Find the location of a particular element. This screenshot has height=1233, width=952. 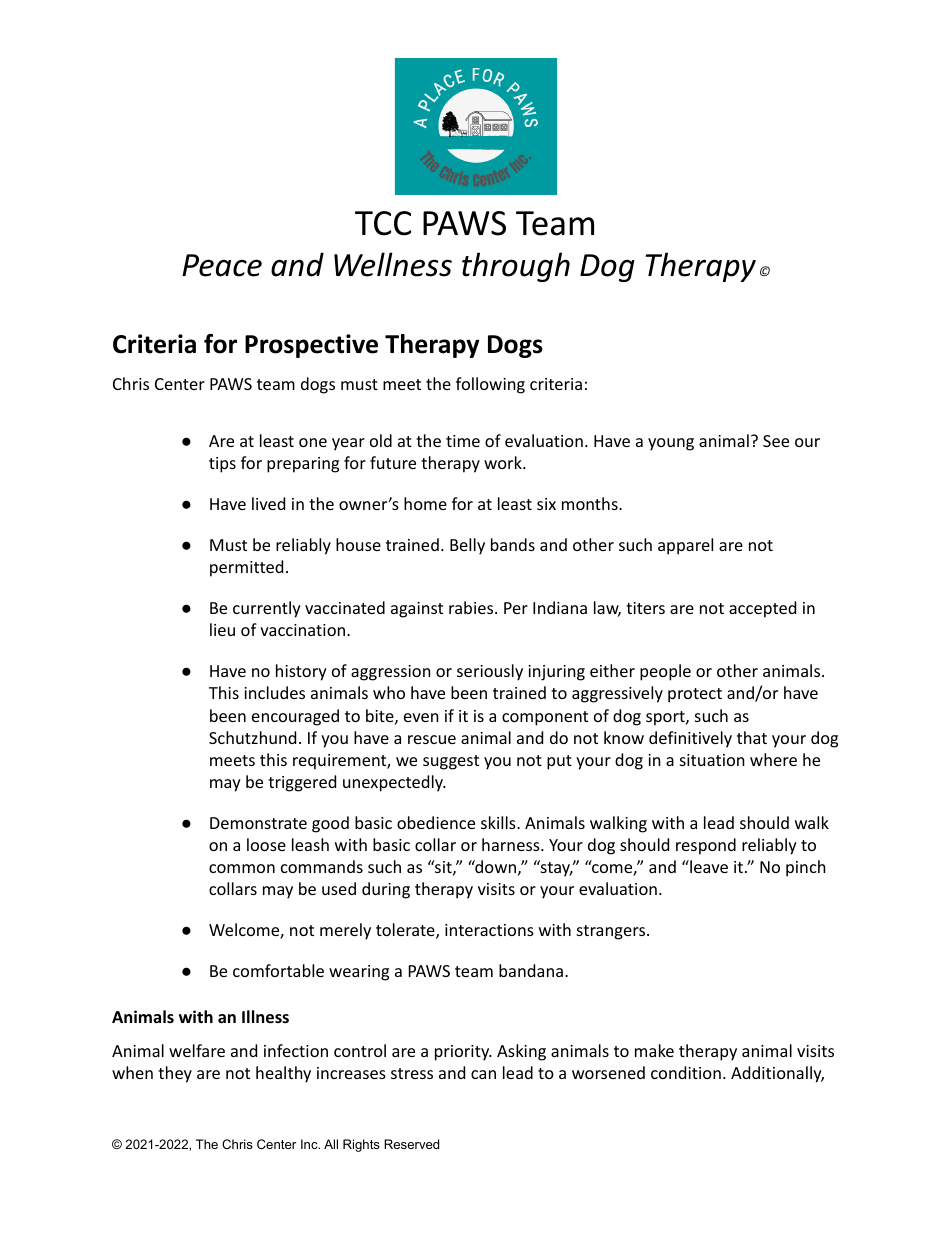

See is located at coordinates (776, 441).
